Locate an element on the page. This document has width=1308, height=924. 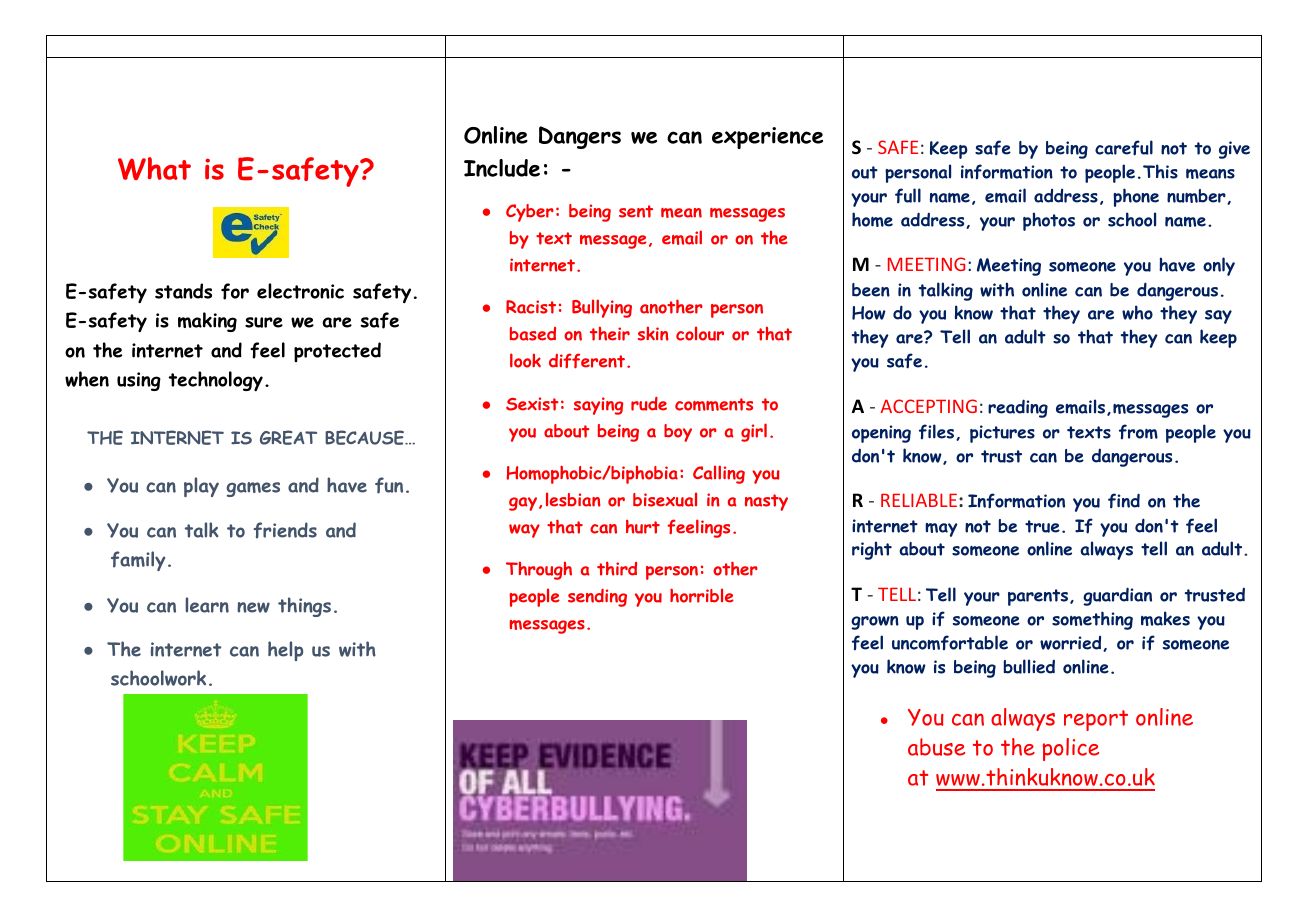
Dangers is located at coordinates (580, 137).
